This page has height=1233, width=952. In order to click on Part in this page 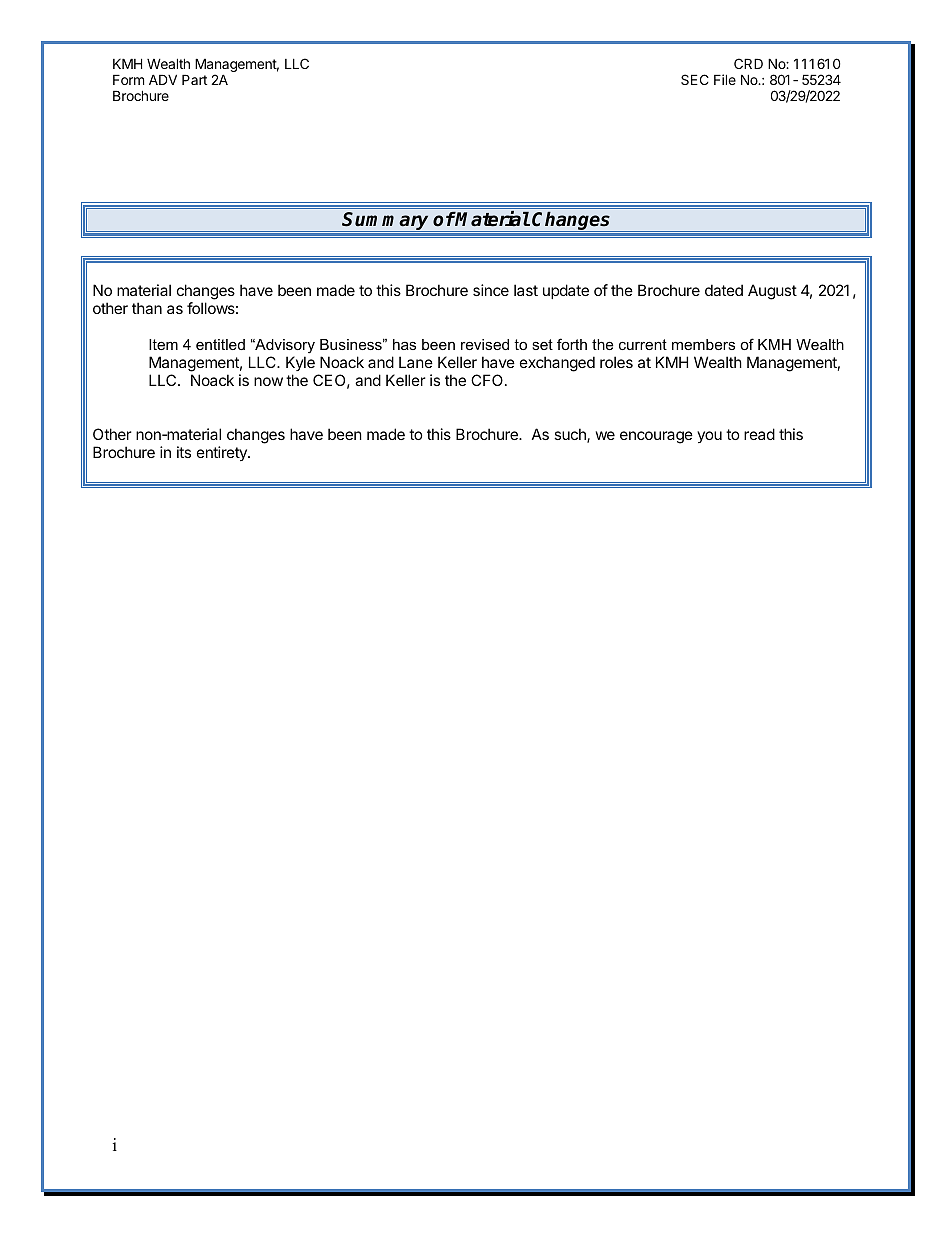, I will do `click(194, 79)`.
